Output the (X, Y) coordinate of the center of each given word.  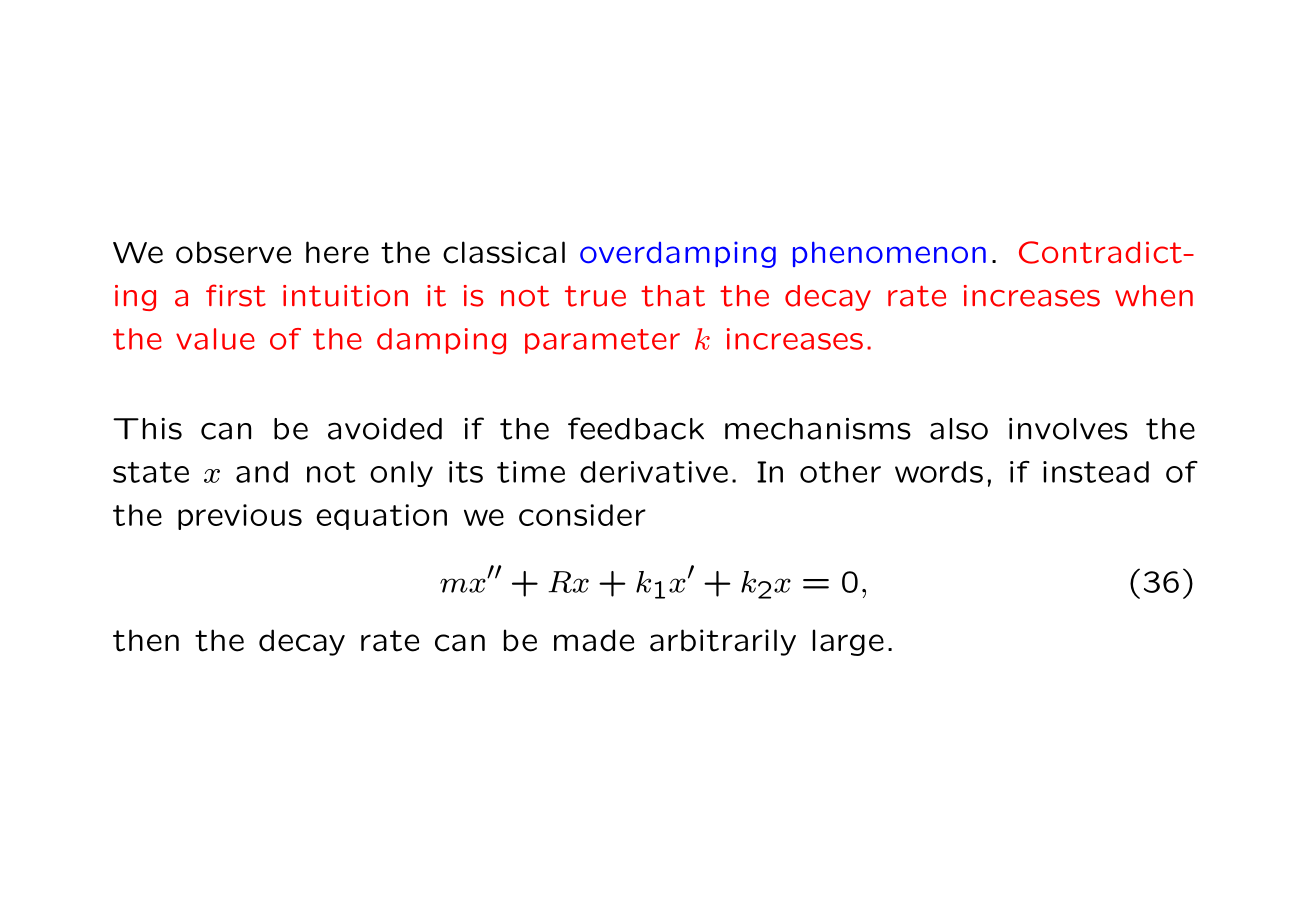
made (594, 640)
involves (1068, 429)
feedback (636, 428)
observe (233, 252)
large (848, 642)
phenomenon (889, 254)
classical (504, 252)
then (146, 640)
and (262, 472)
